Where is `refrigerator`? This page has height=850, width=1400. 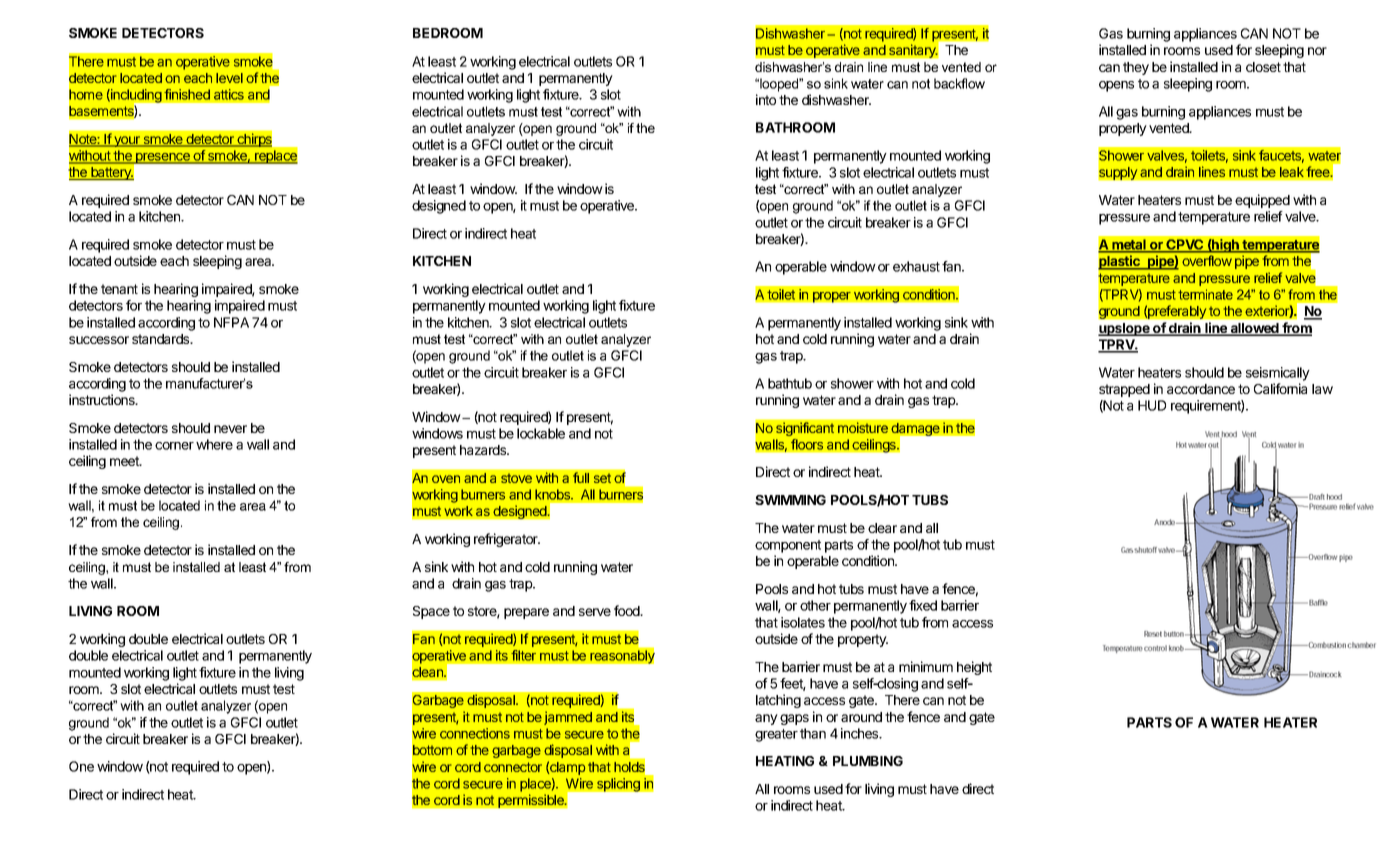
refrigerator is located at coordinates (507, 540).
